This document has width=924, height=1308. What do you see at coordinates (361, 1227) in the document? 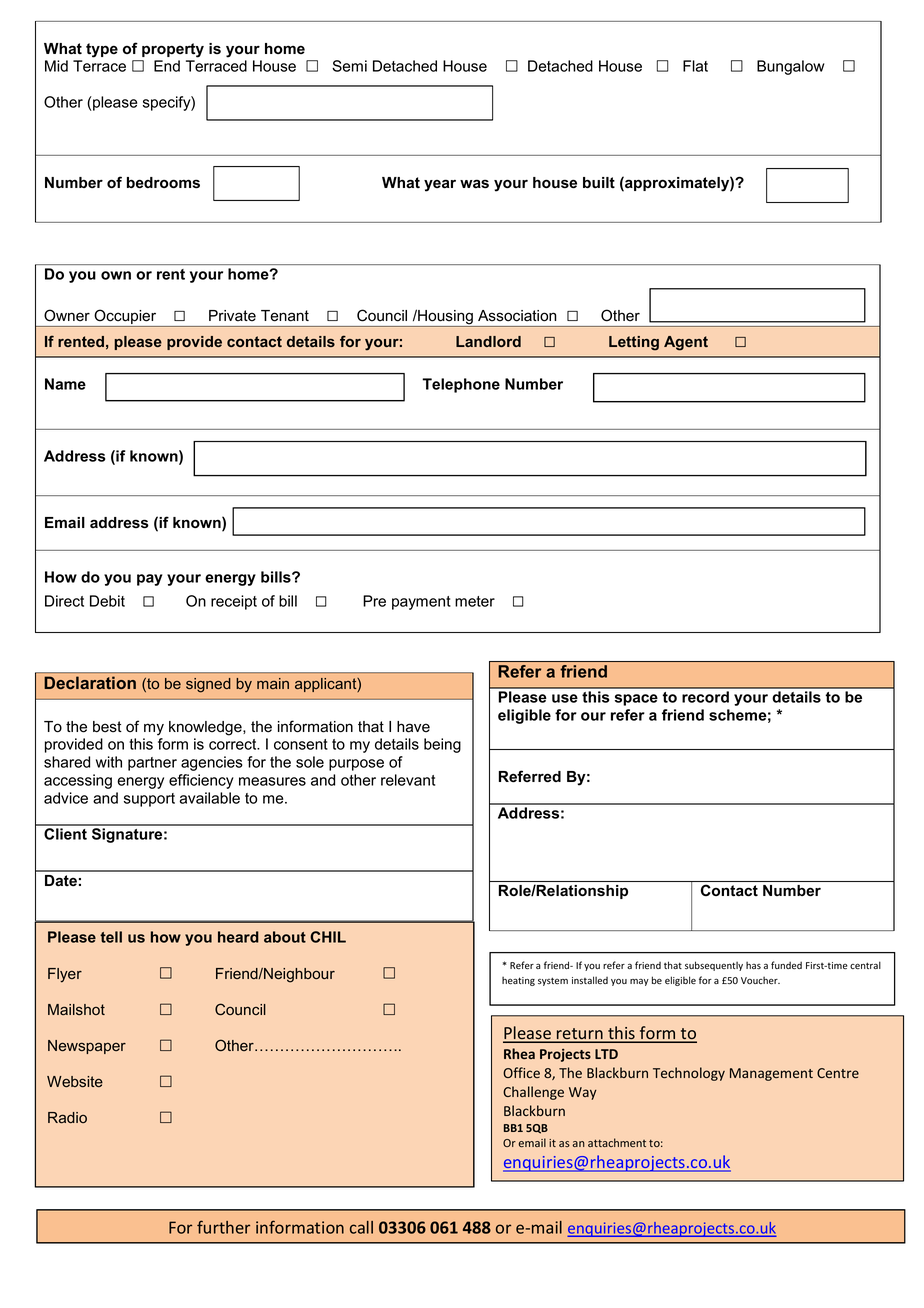
I see `call` at bounding box center [361, 1227].
